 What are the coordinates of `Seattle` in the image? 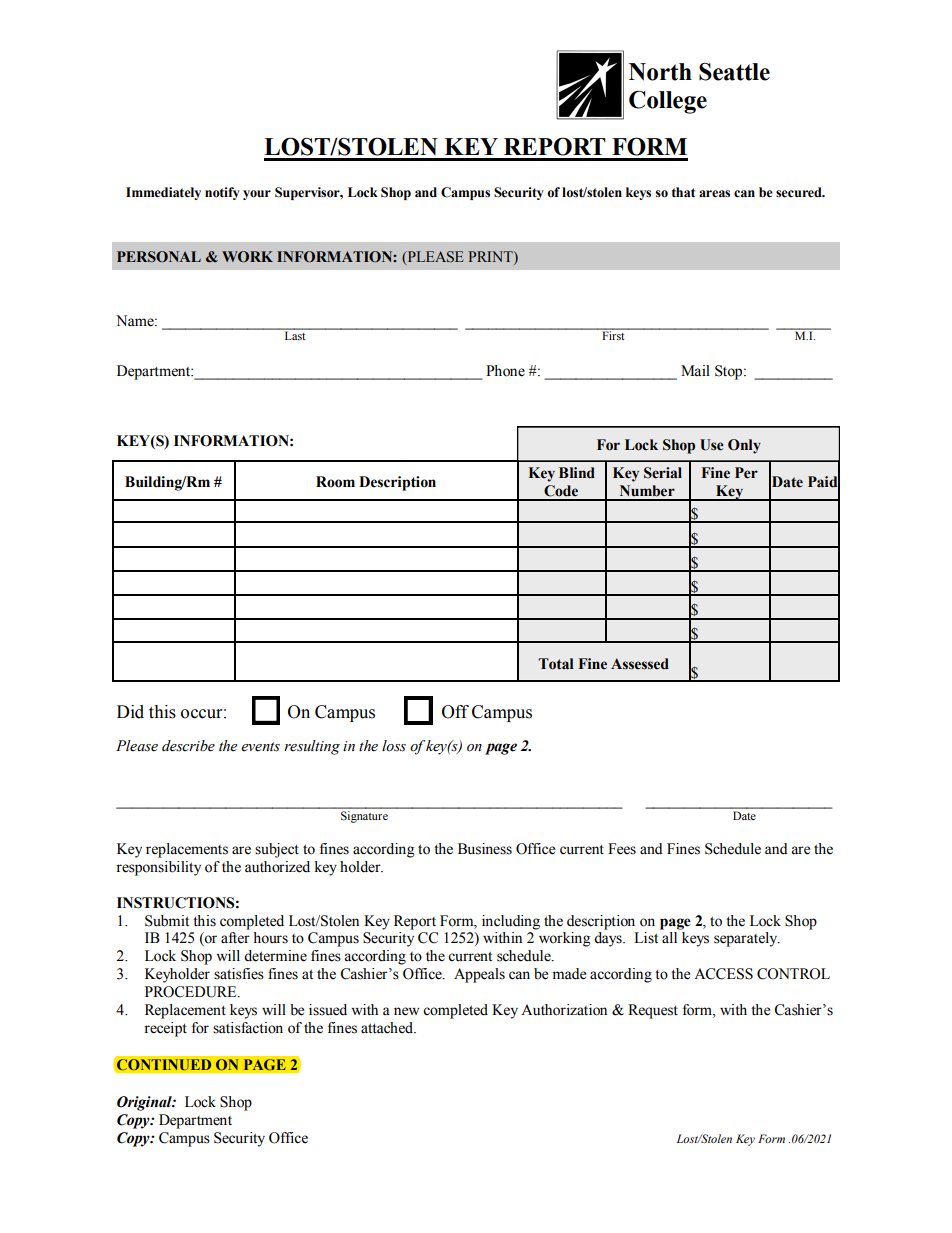 It's located at (734, 71).
